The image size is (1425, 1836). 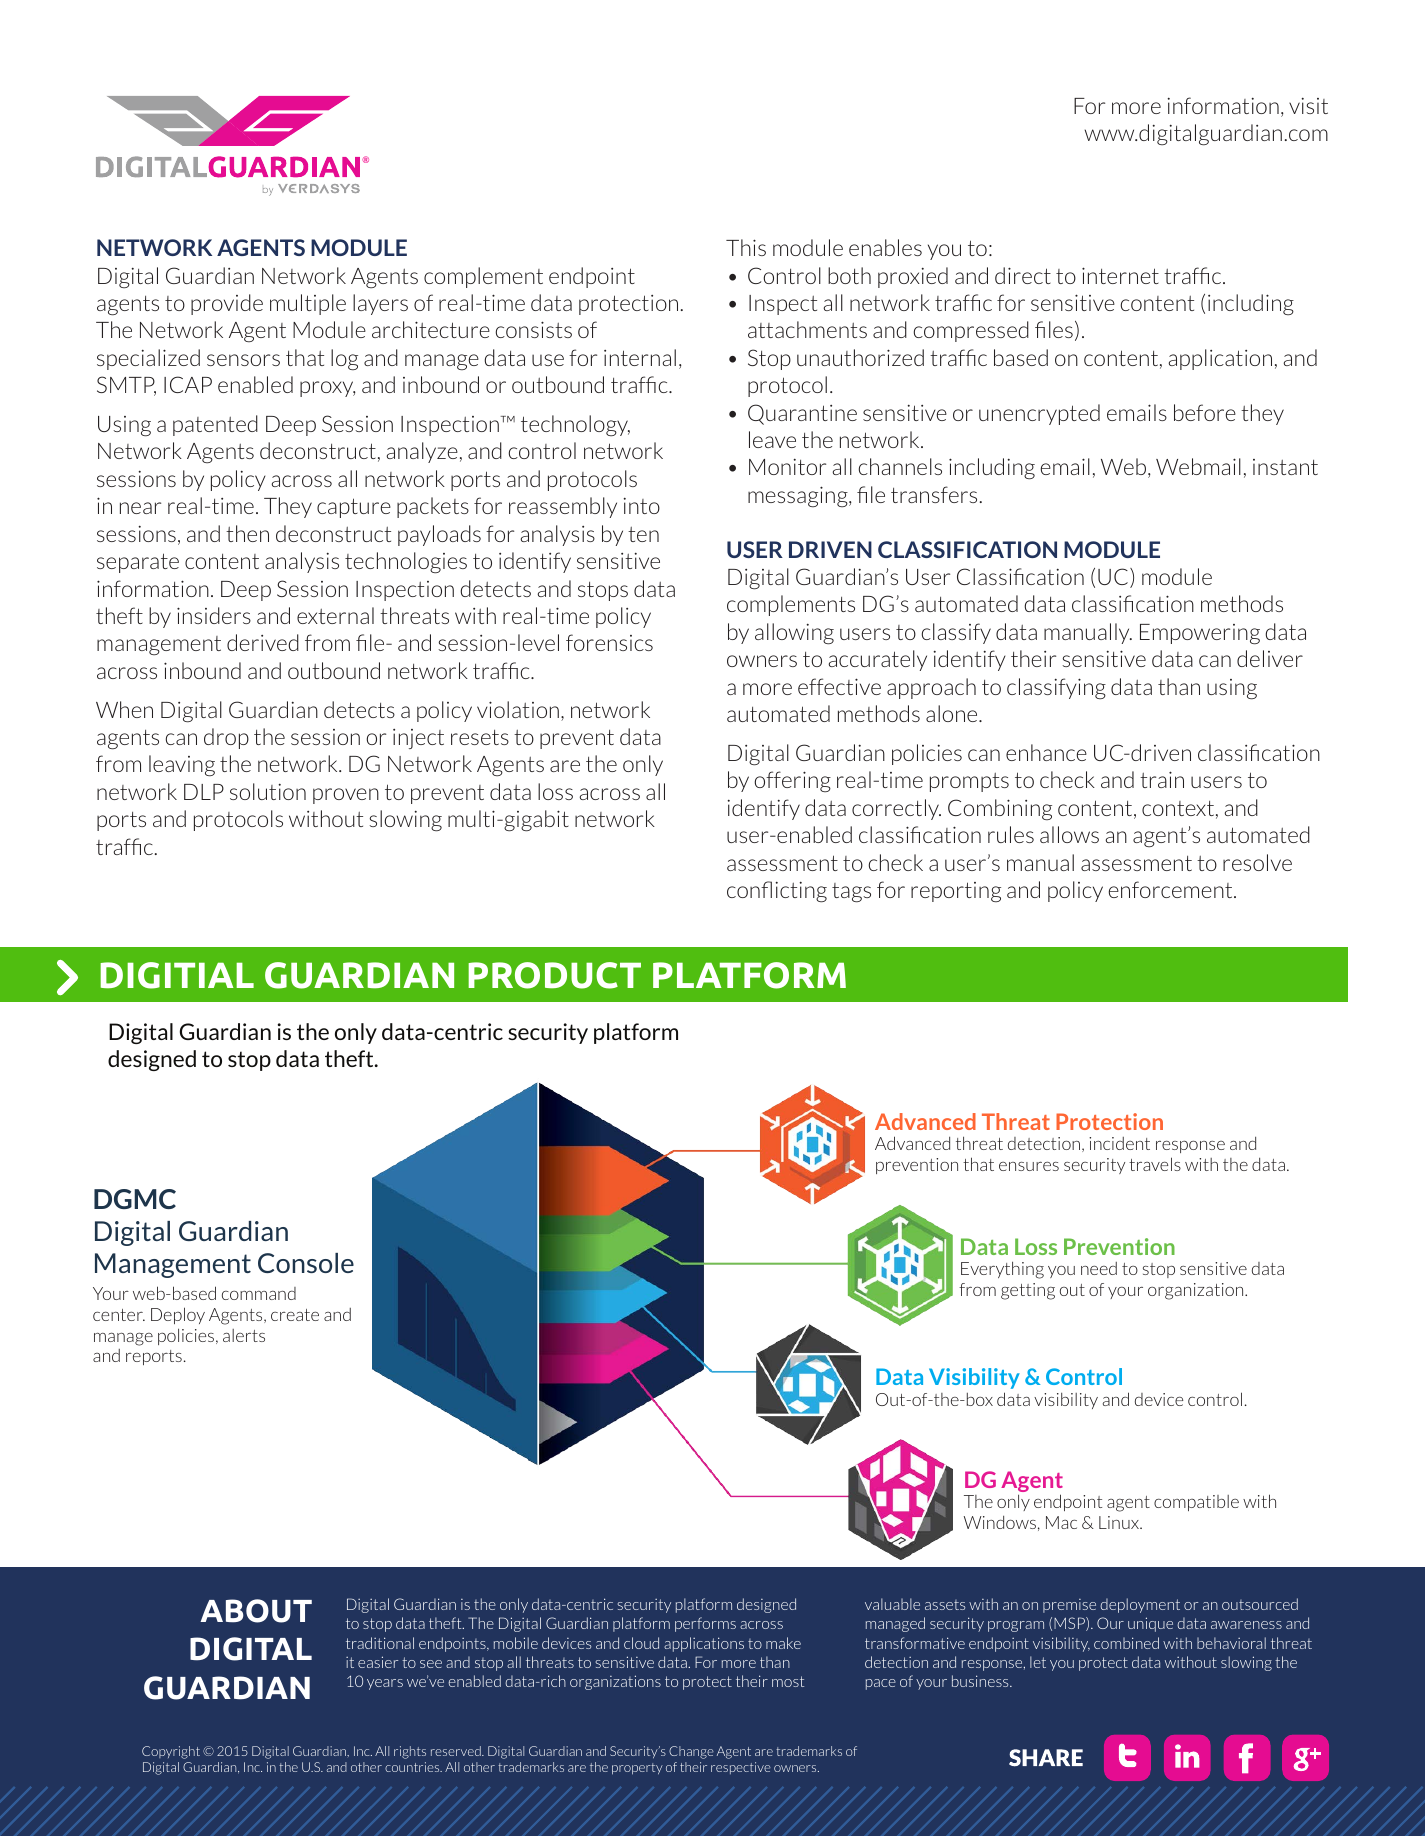 I want to click on alerts, so click(x=244, y=1335).
